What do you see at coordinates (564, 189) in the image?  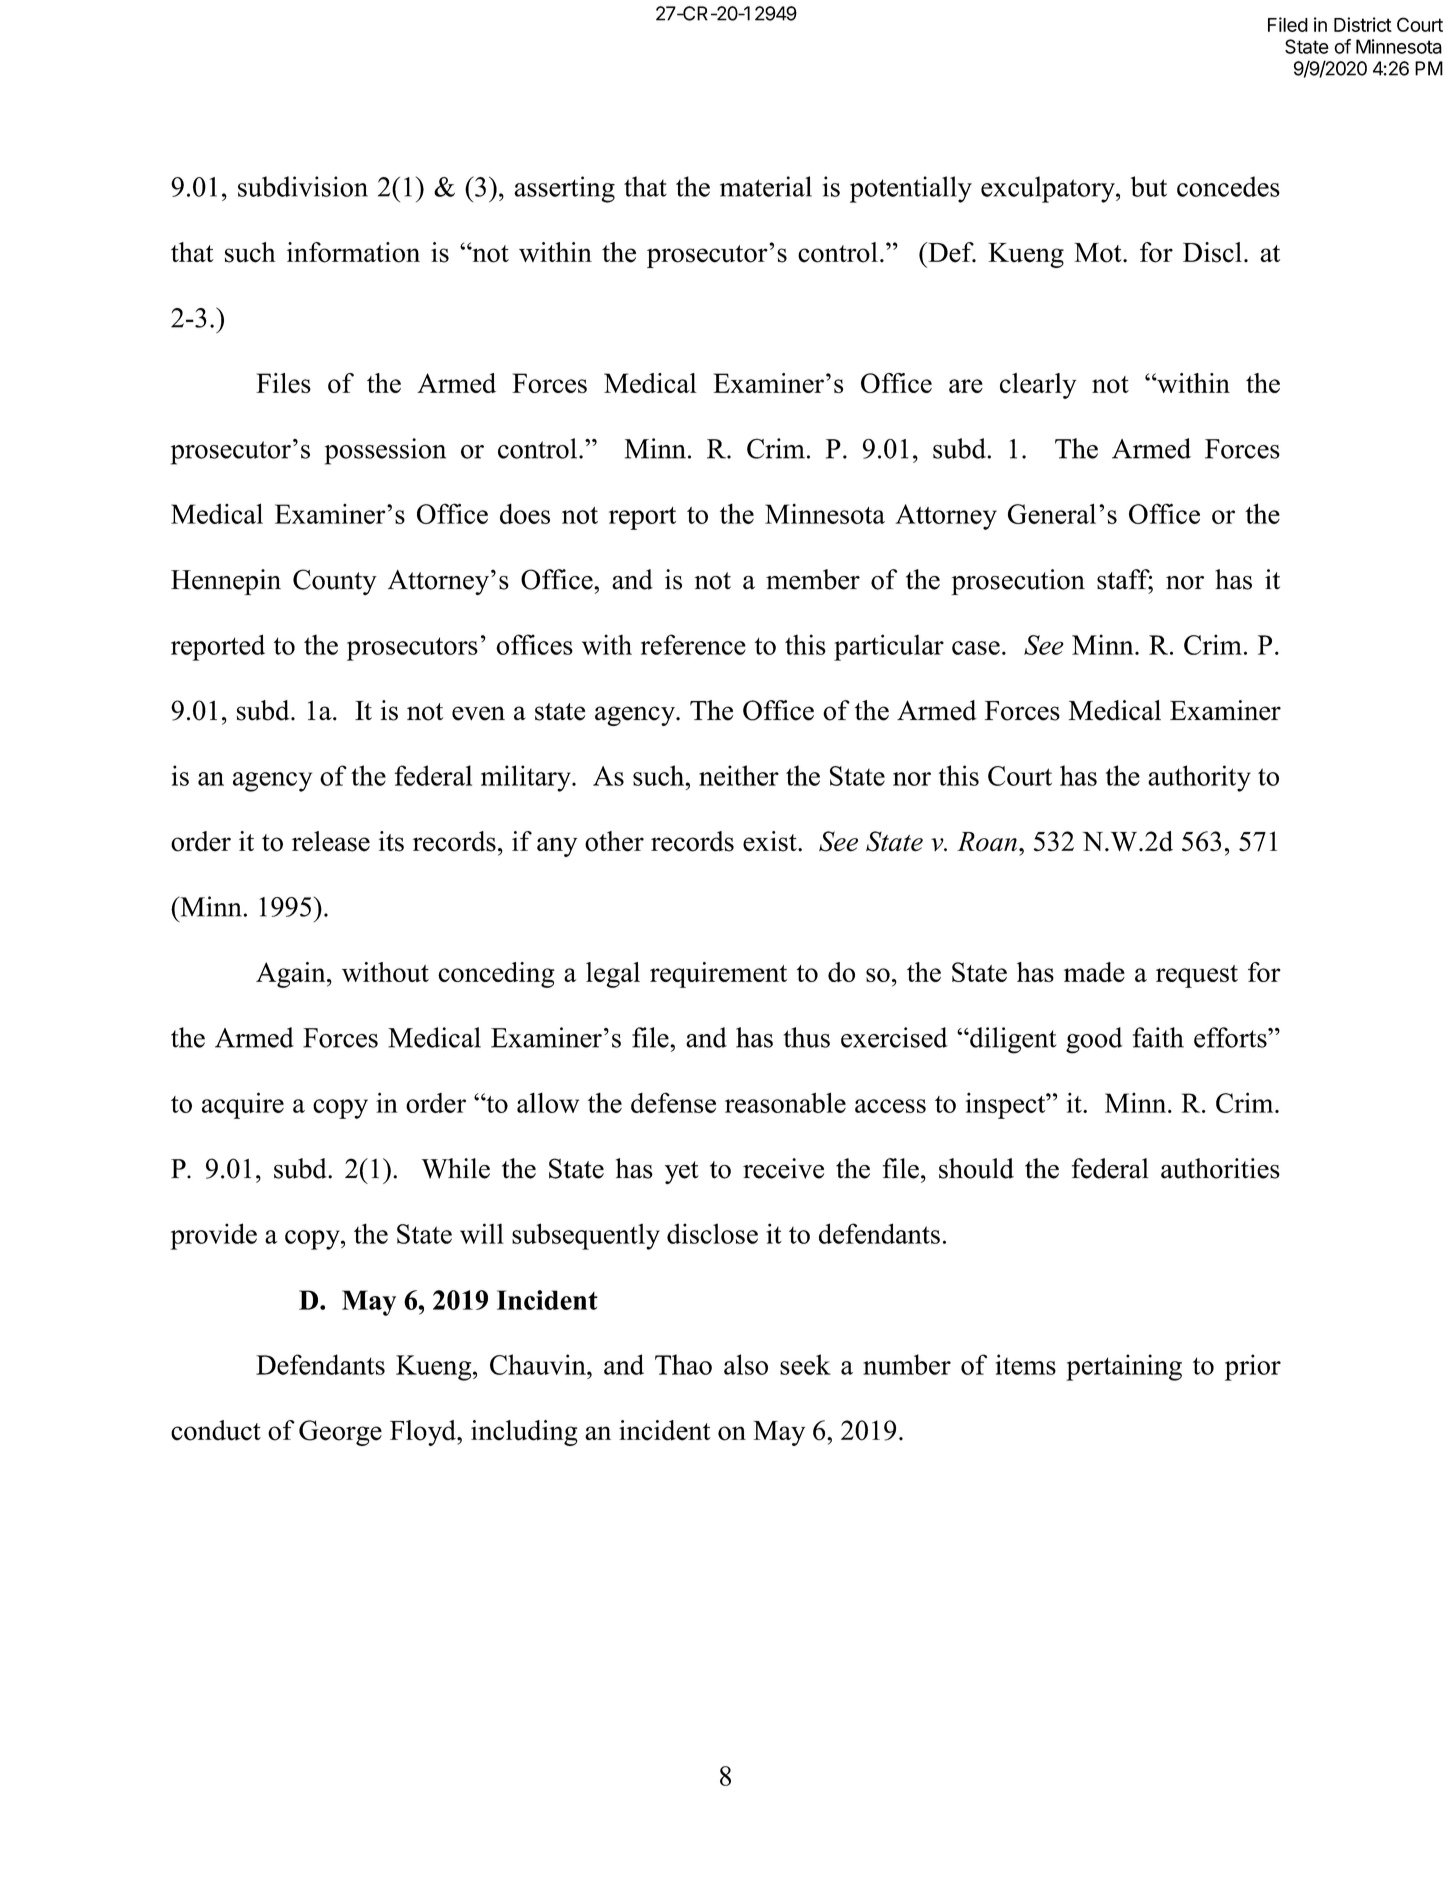 I see `asserting` at bounding box center [564, 189].
